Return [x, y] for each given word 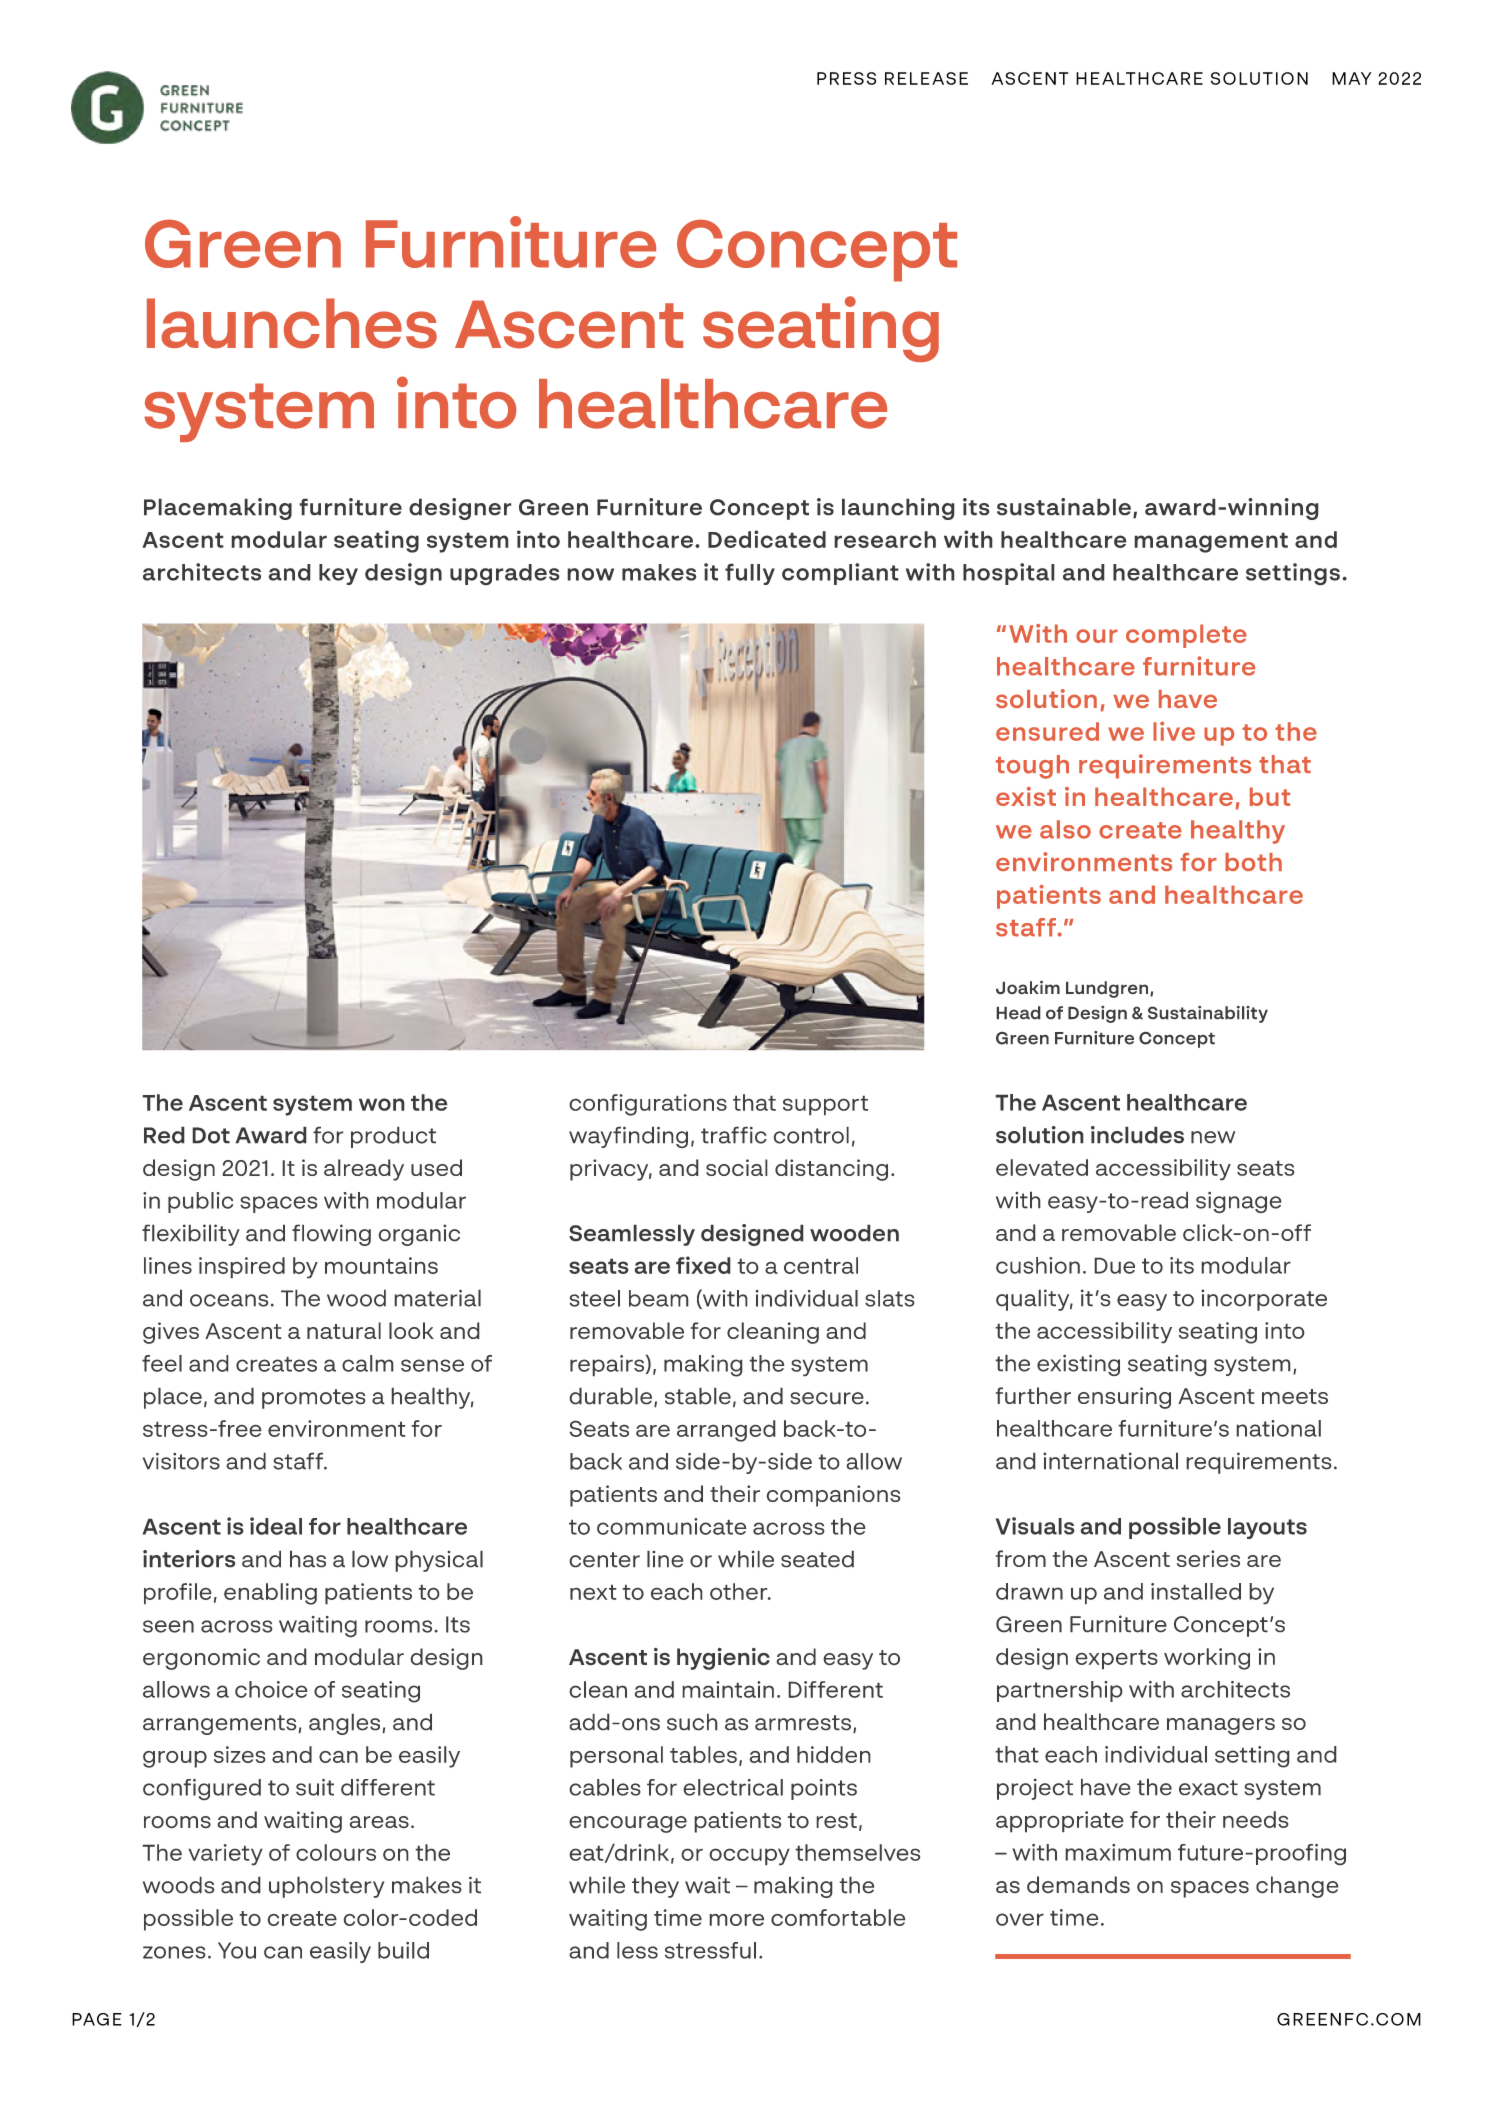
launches [292, 323]
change [1297, 1887]
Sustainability [1208, 1014]
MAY [1351, 78]
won [382, 1104]
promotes [314, 1399]
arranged [726, 1431]
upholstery [326, 1887]
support [825, 1105]
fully [750, 574]
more [736, 1919]
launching [898, 509]
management [1211, 542]
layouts [1267, 1528]
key [338, 574]
